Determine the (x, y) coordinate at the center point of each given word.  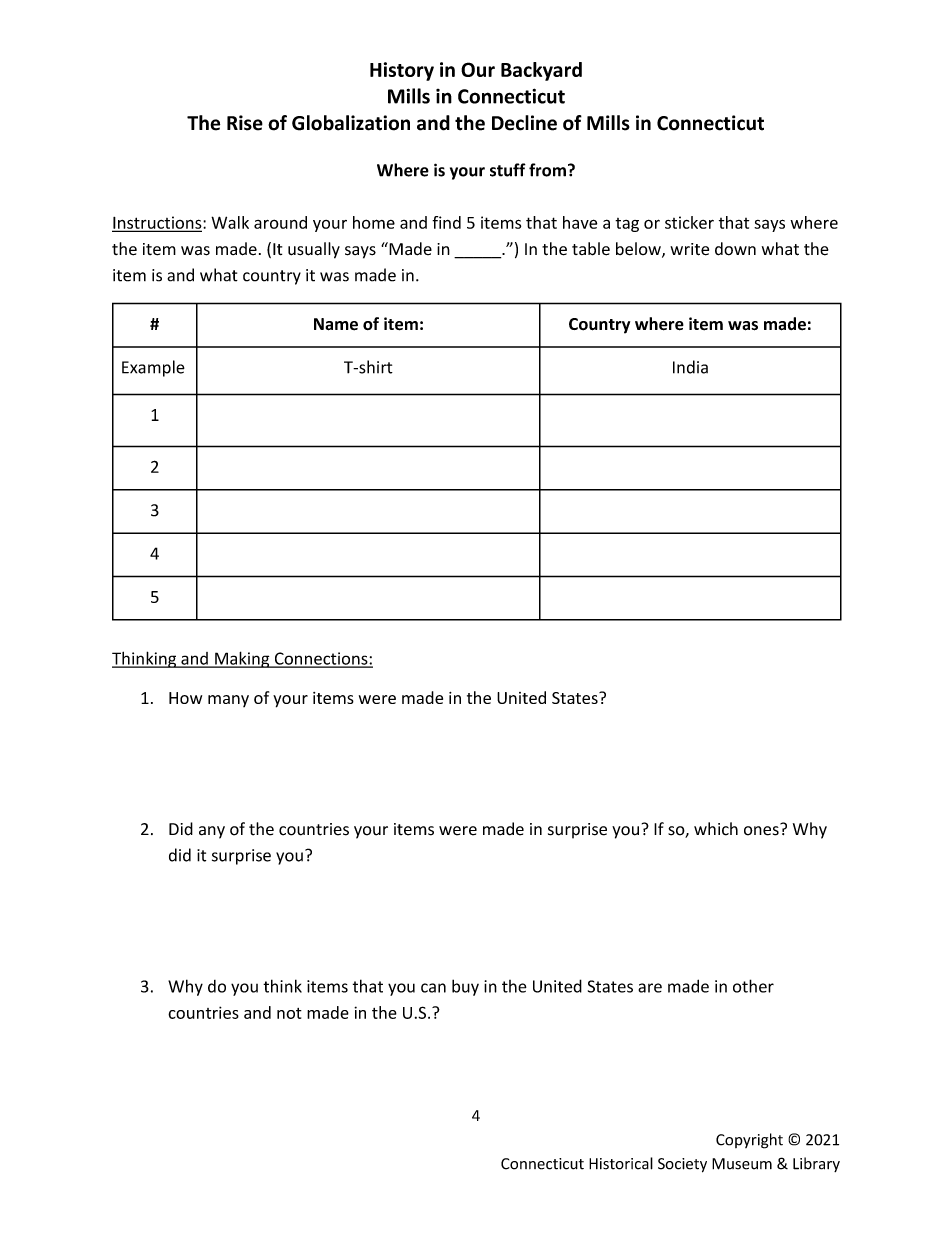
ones (762, 830)
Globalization (351, 123)
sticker (689, 222)
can (433, 988)
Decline (524, 123)
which (716, 829)
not (289, 1013)
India (690, 367)
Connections (321, 659)
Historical (621, 1163)
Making (242, 659)
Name (336, 324)
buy (465, 987)
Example (153, 368)
